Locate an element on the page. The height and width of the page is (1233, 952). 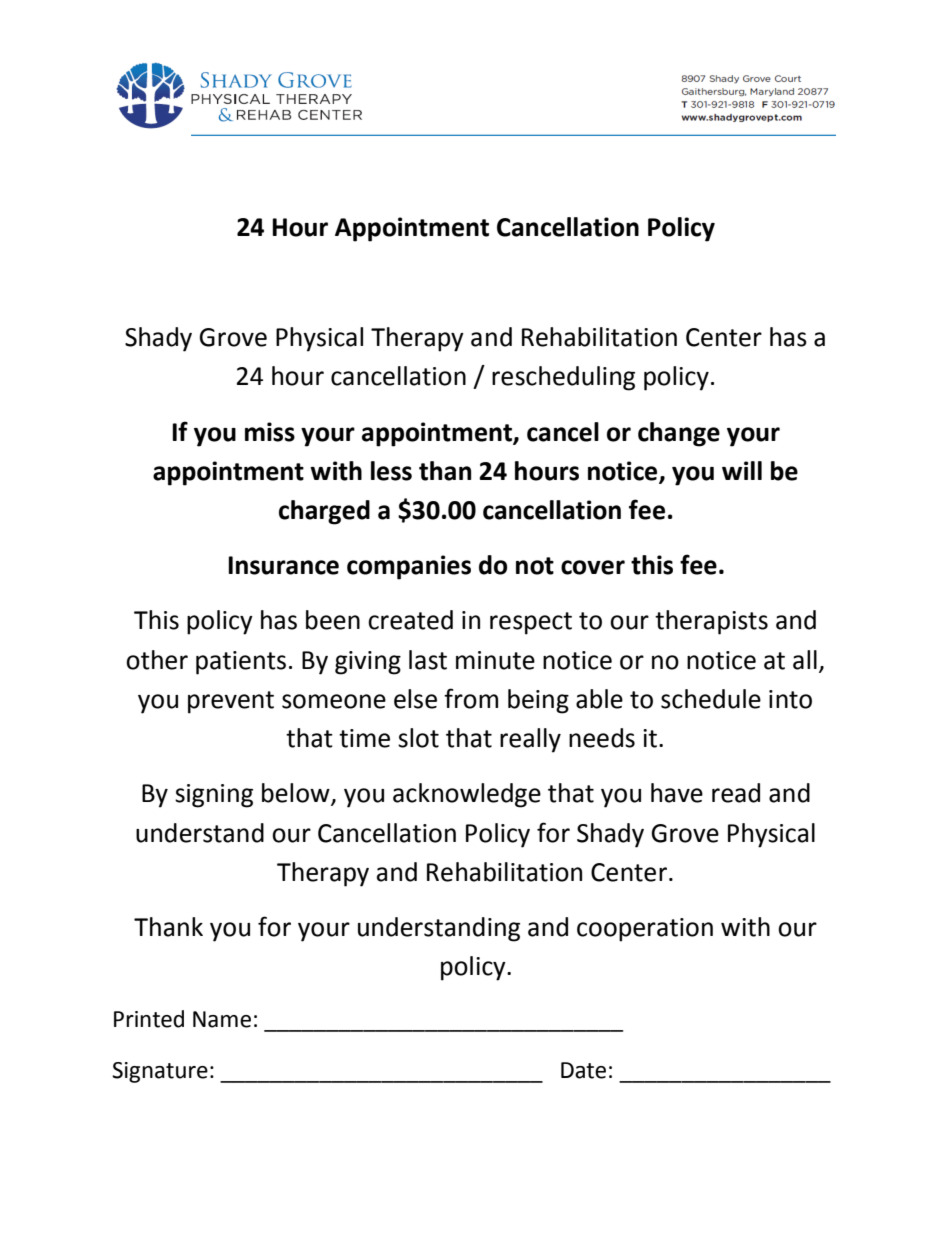
prevent is located at coordinates (231, 702).
